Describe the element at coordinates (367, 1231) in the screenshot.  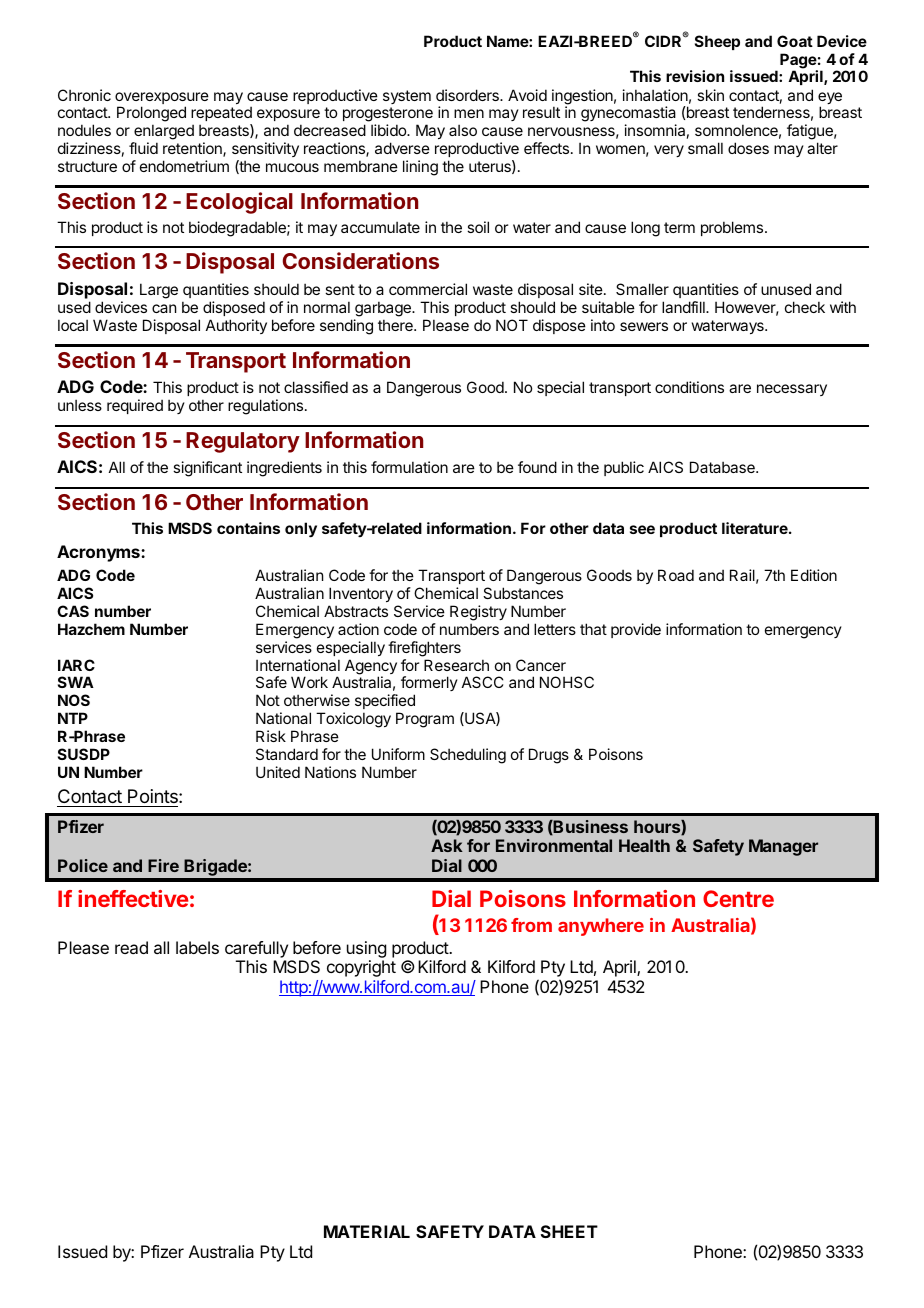
I see `MATERIAL` at that location.
